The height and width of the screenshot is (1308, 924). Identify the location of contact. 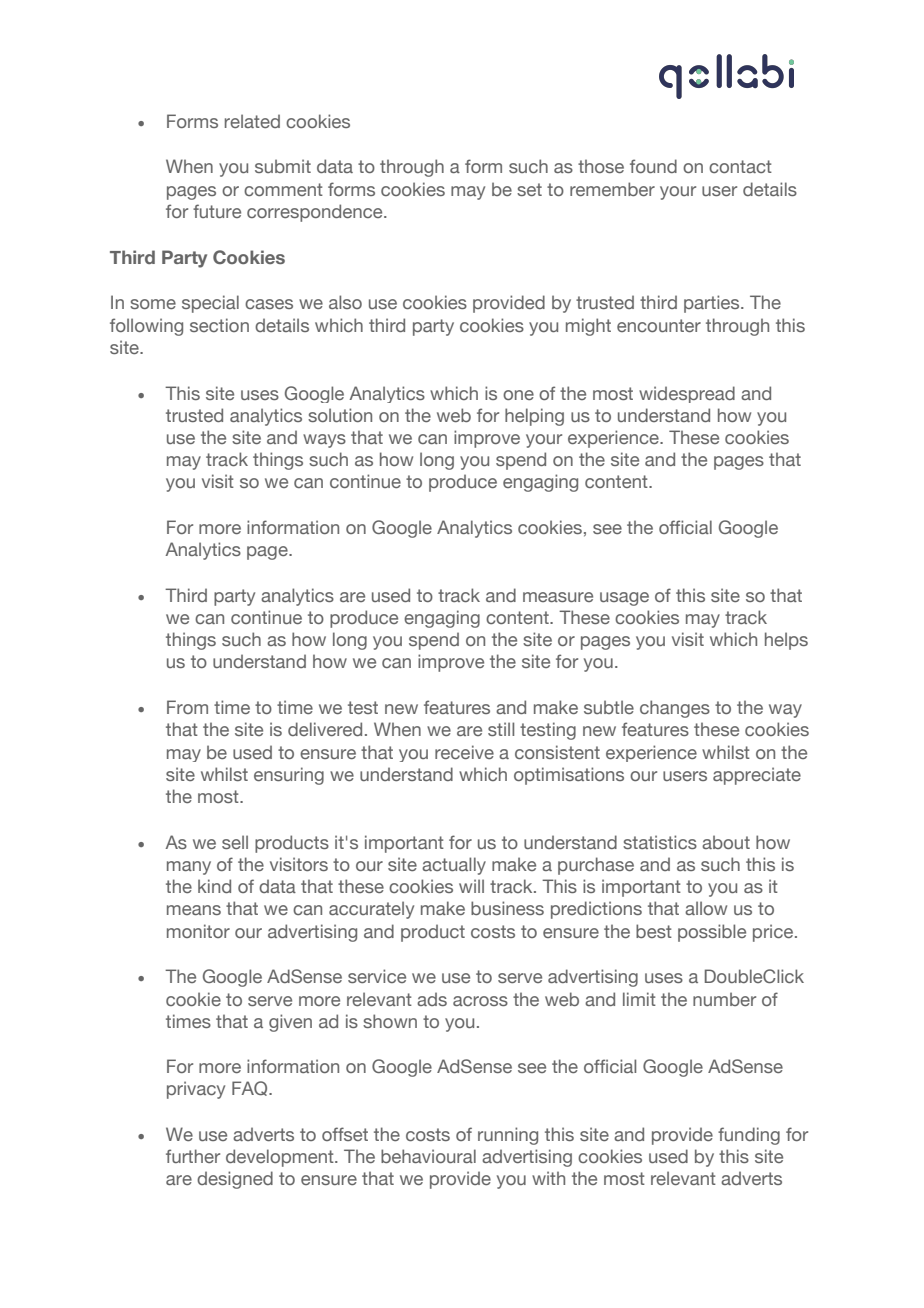
(740, 166).
